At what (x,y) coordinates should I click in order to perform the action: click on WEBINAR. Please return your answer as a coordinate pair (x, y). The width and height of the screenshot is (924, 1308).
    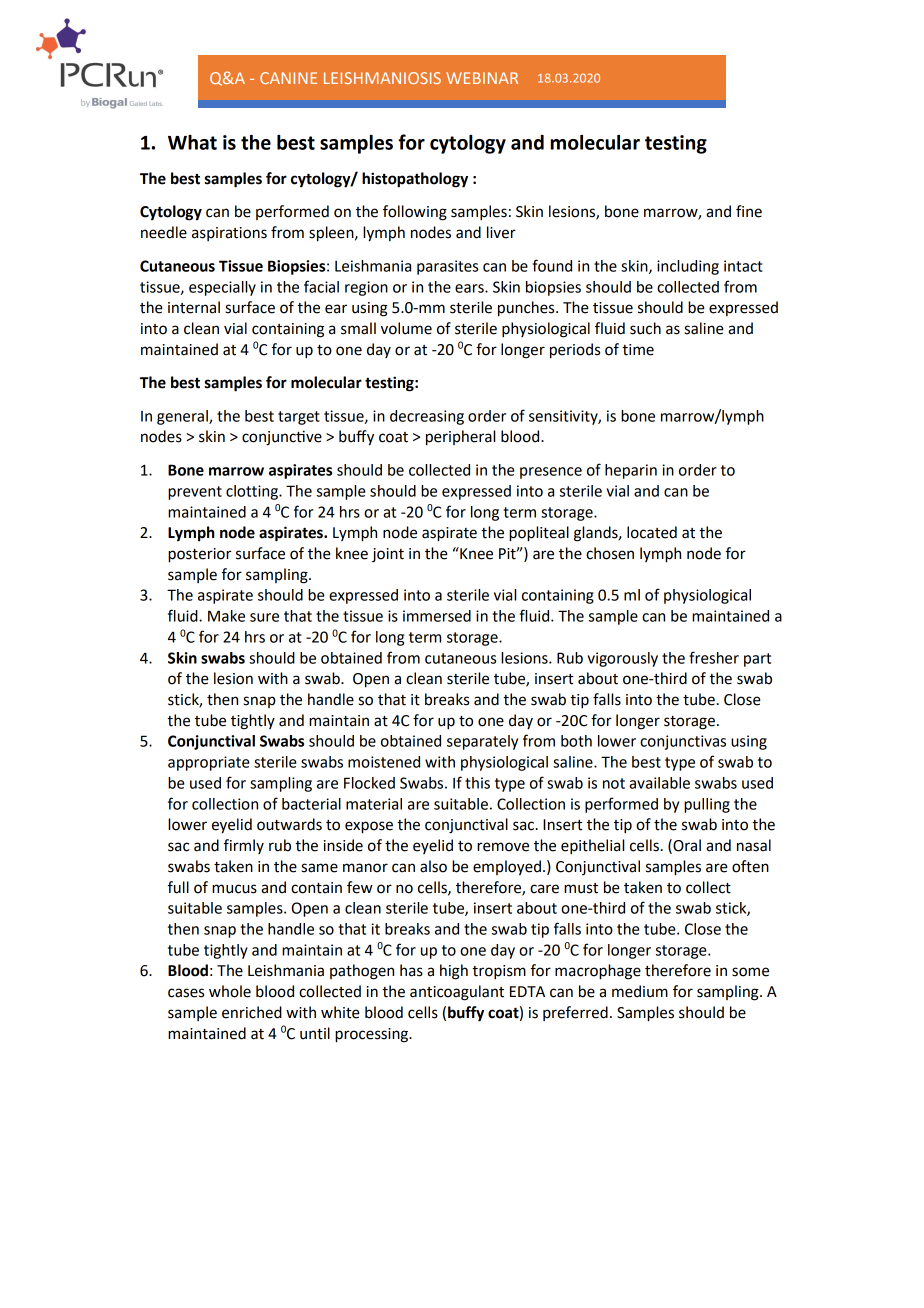
    Looking at the image, I should click on (482, 78).
